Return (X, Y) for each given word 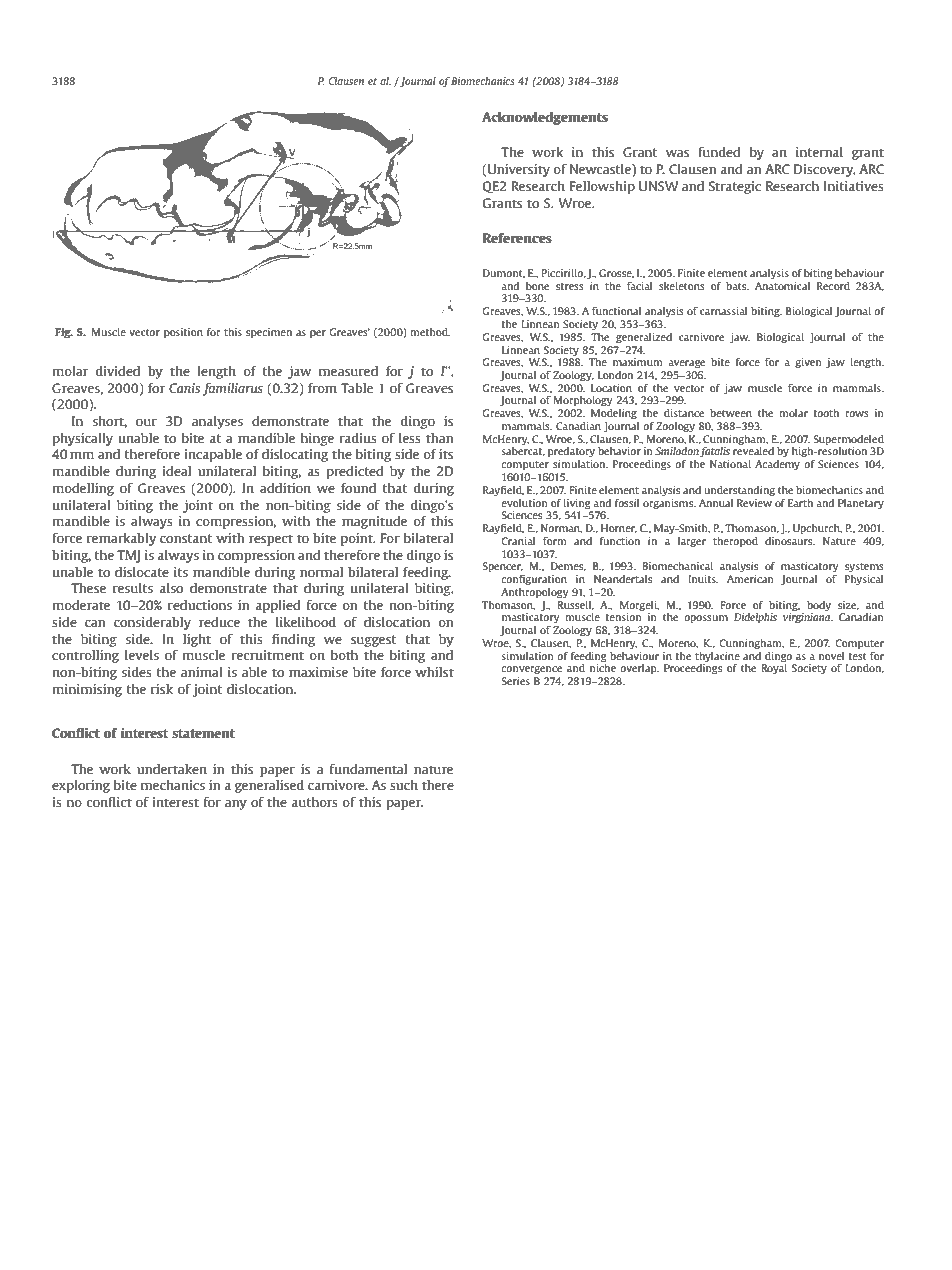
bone (538, 286)
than (439, 438)
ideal (177, 471)
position (183, 333)
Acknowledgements (545, 118)
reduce (219, 622)
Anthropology (534, 593)
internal (819, 152)
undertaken (172, 769)
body (819, 606)
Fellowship (602, 187)
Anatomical (782, 286)
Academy (777, 465)
